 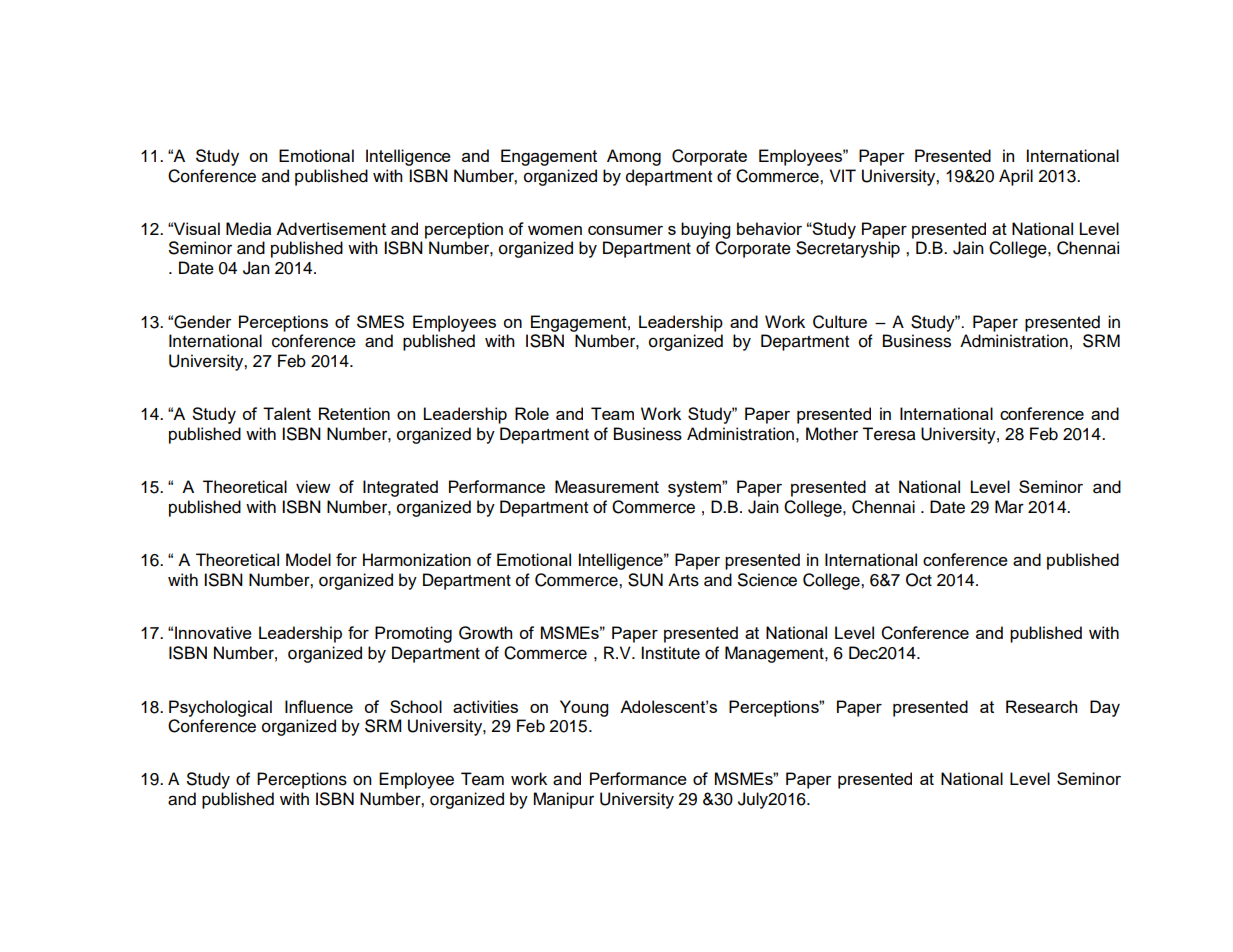 What do you see at coordinates (634, 157) in the image?
I see `Among` at bounding box center [634, 157].
